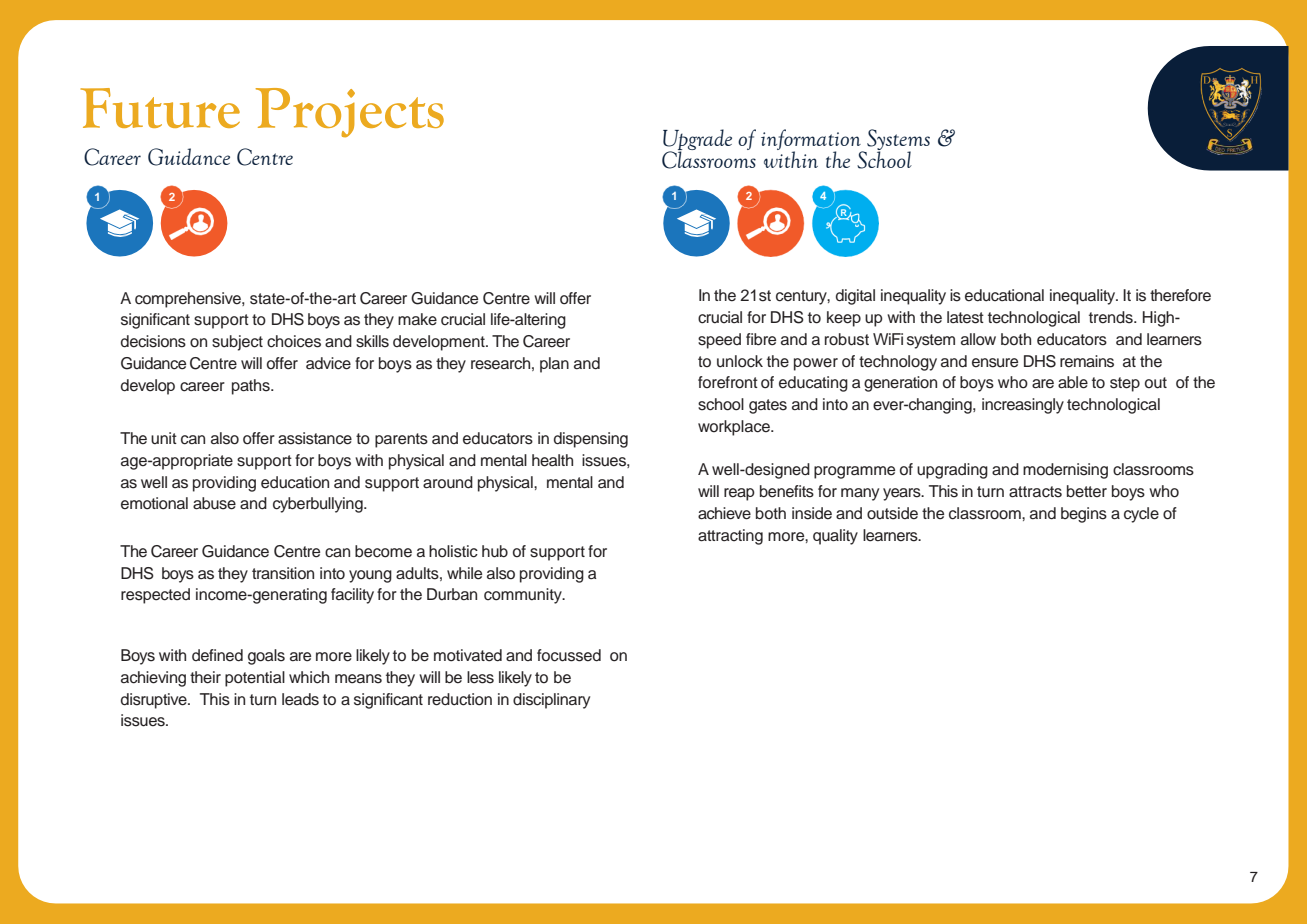 Image resolution: width=1307 pixels, height=924 pixels. I want to click on Upgrade, so click(697, 140).
